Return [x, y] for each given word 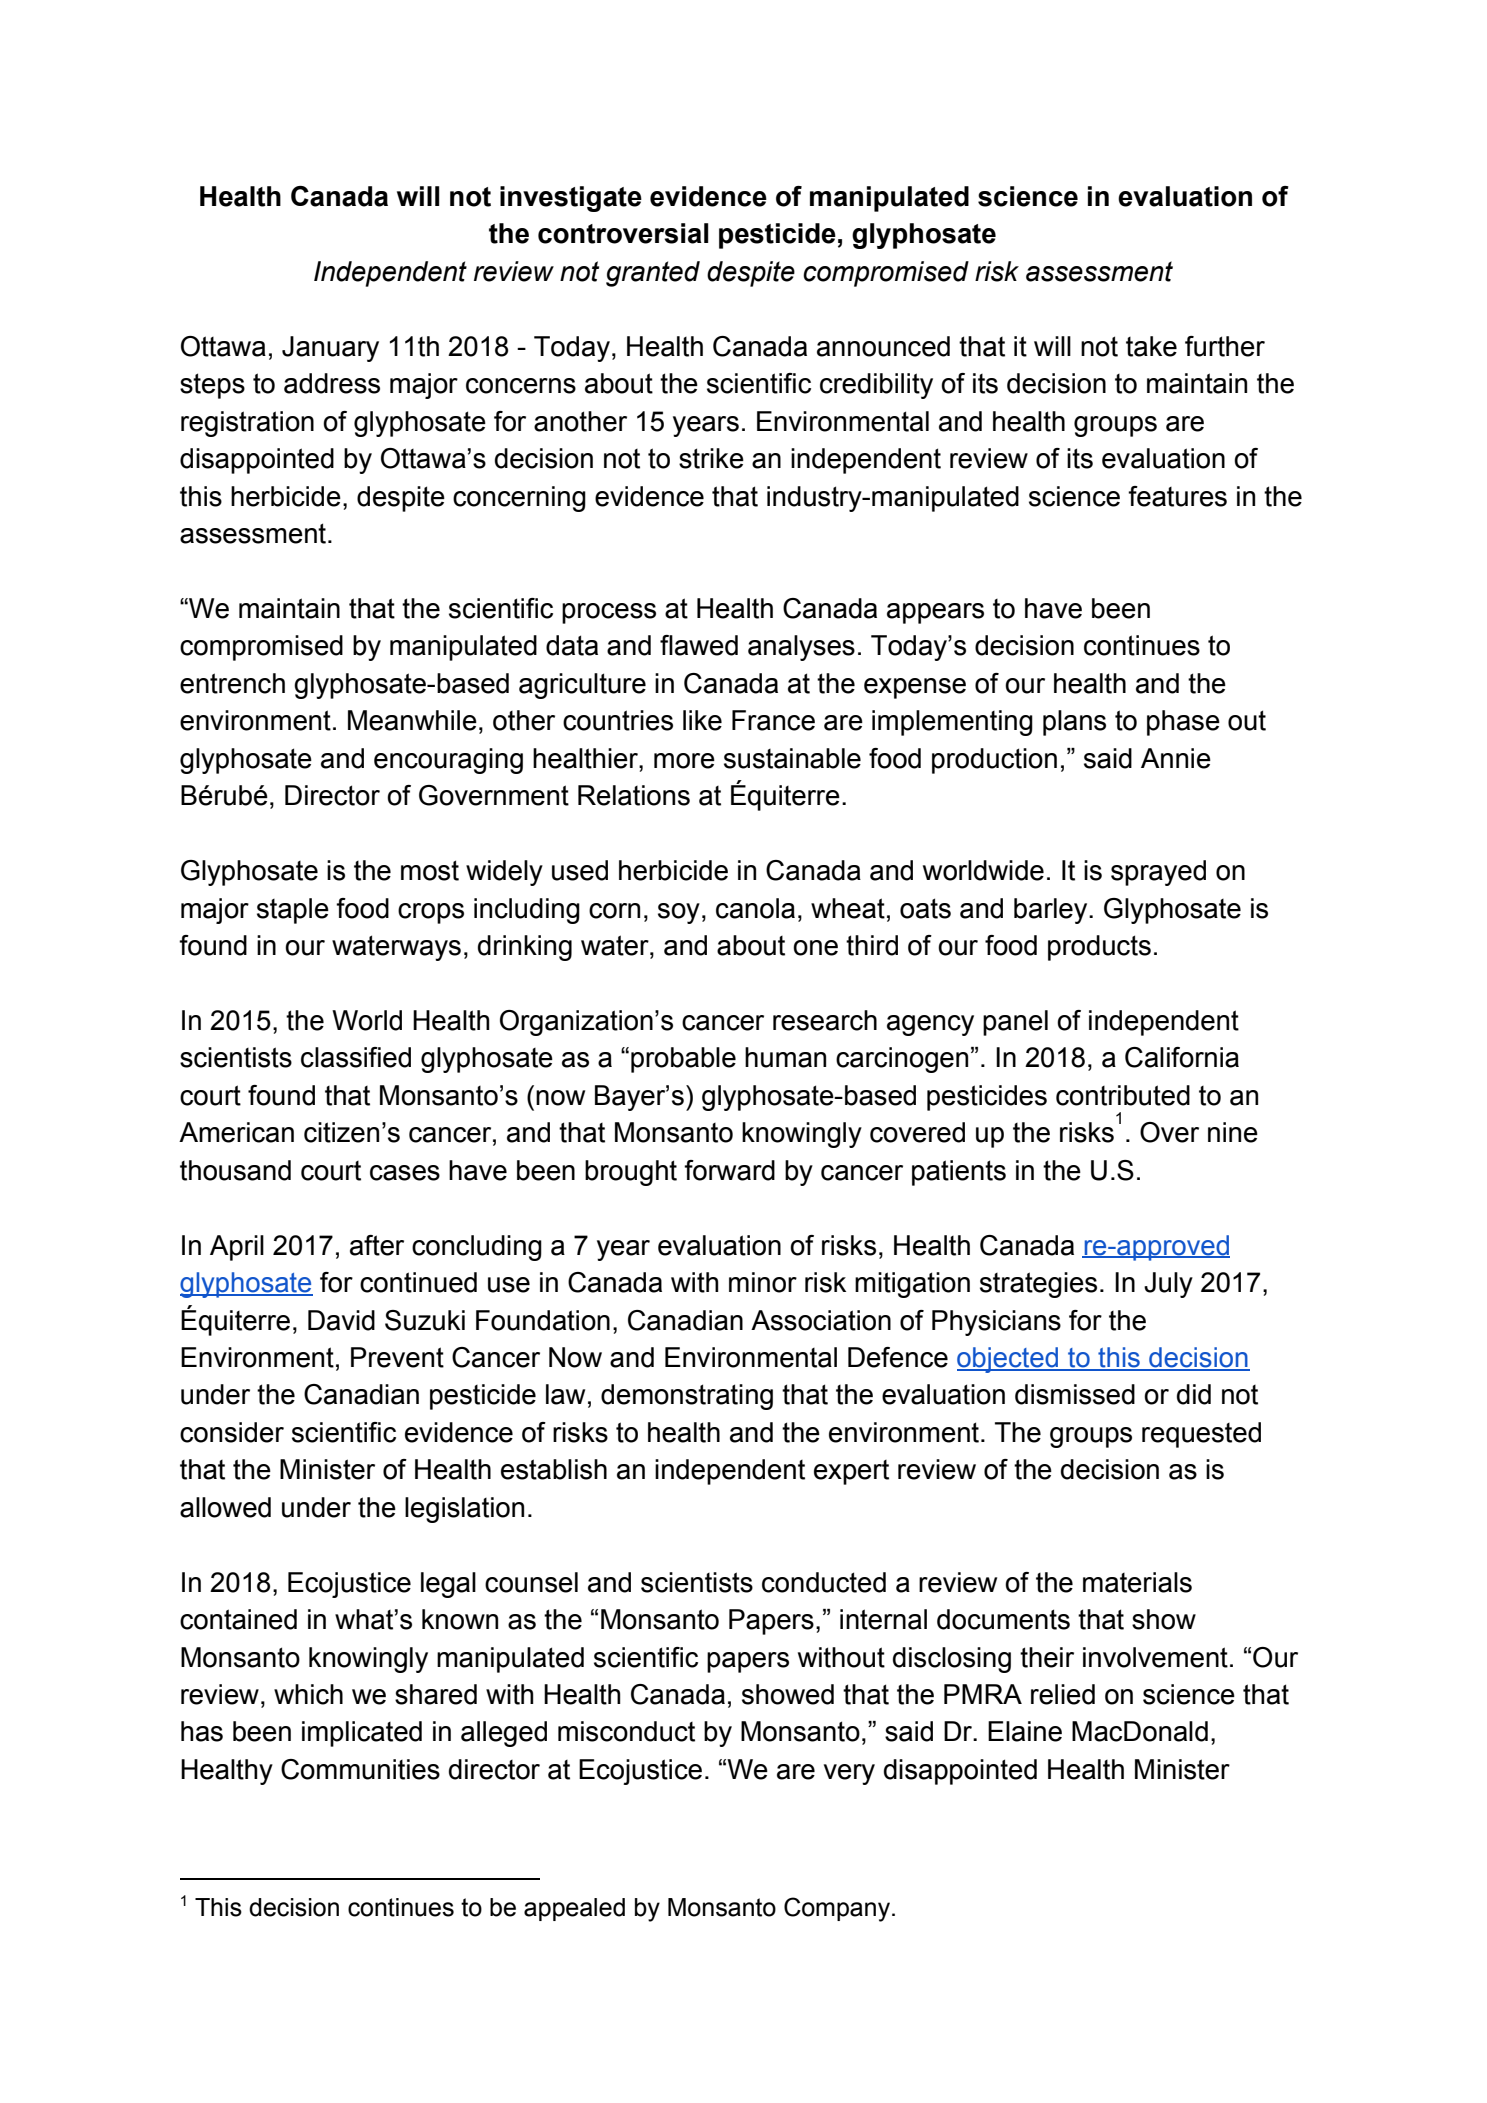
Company [837, 1909]
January [330, 349]
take [1151, 346]
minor [763, 1282]
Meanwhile [412, 720]
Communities [360, 1769]
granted [653, 274]
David [341, 1320]
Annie [1176, 758]
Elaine [1025, 1731]
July [1168, 1285]
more [684, 761]
